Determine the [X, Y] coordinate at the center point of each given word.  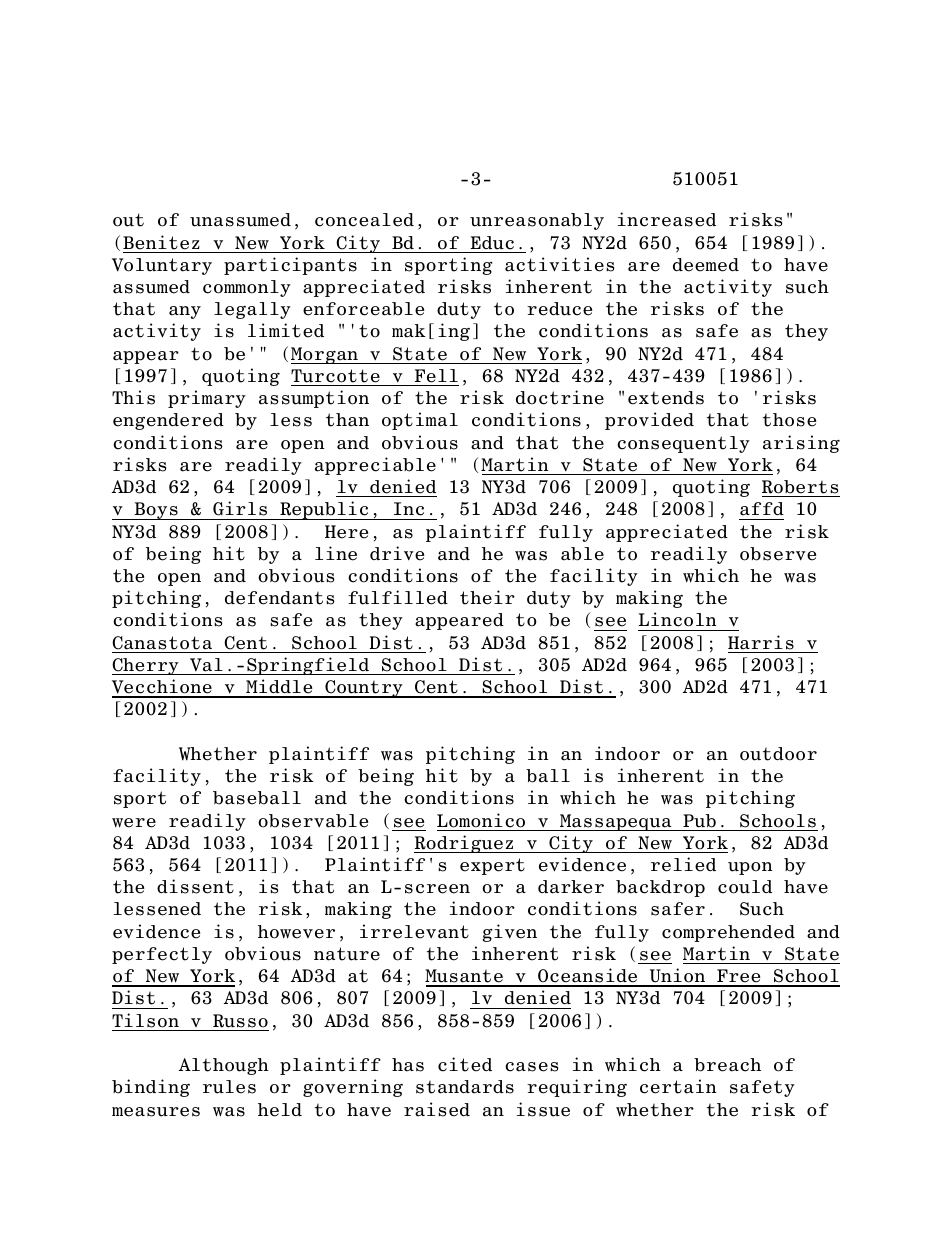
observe [778, 554]
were [134, 823]
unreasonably [537, 221]
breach [727, 1065]
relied [683, 864]
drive [397, 553]
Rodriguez [465, 844]
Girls [240, 508]
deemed [706, 265]
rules [229, 1087]
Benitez [161, 242]
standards [465, 1087]
